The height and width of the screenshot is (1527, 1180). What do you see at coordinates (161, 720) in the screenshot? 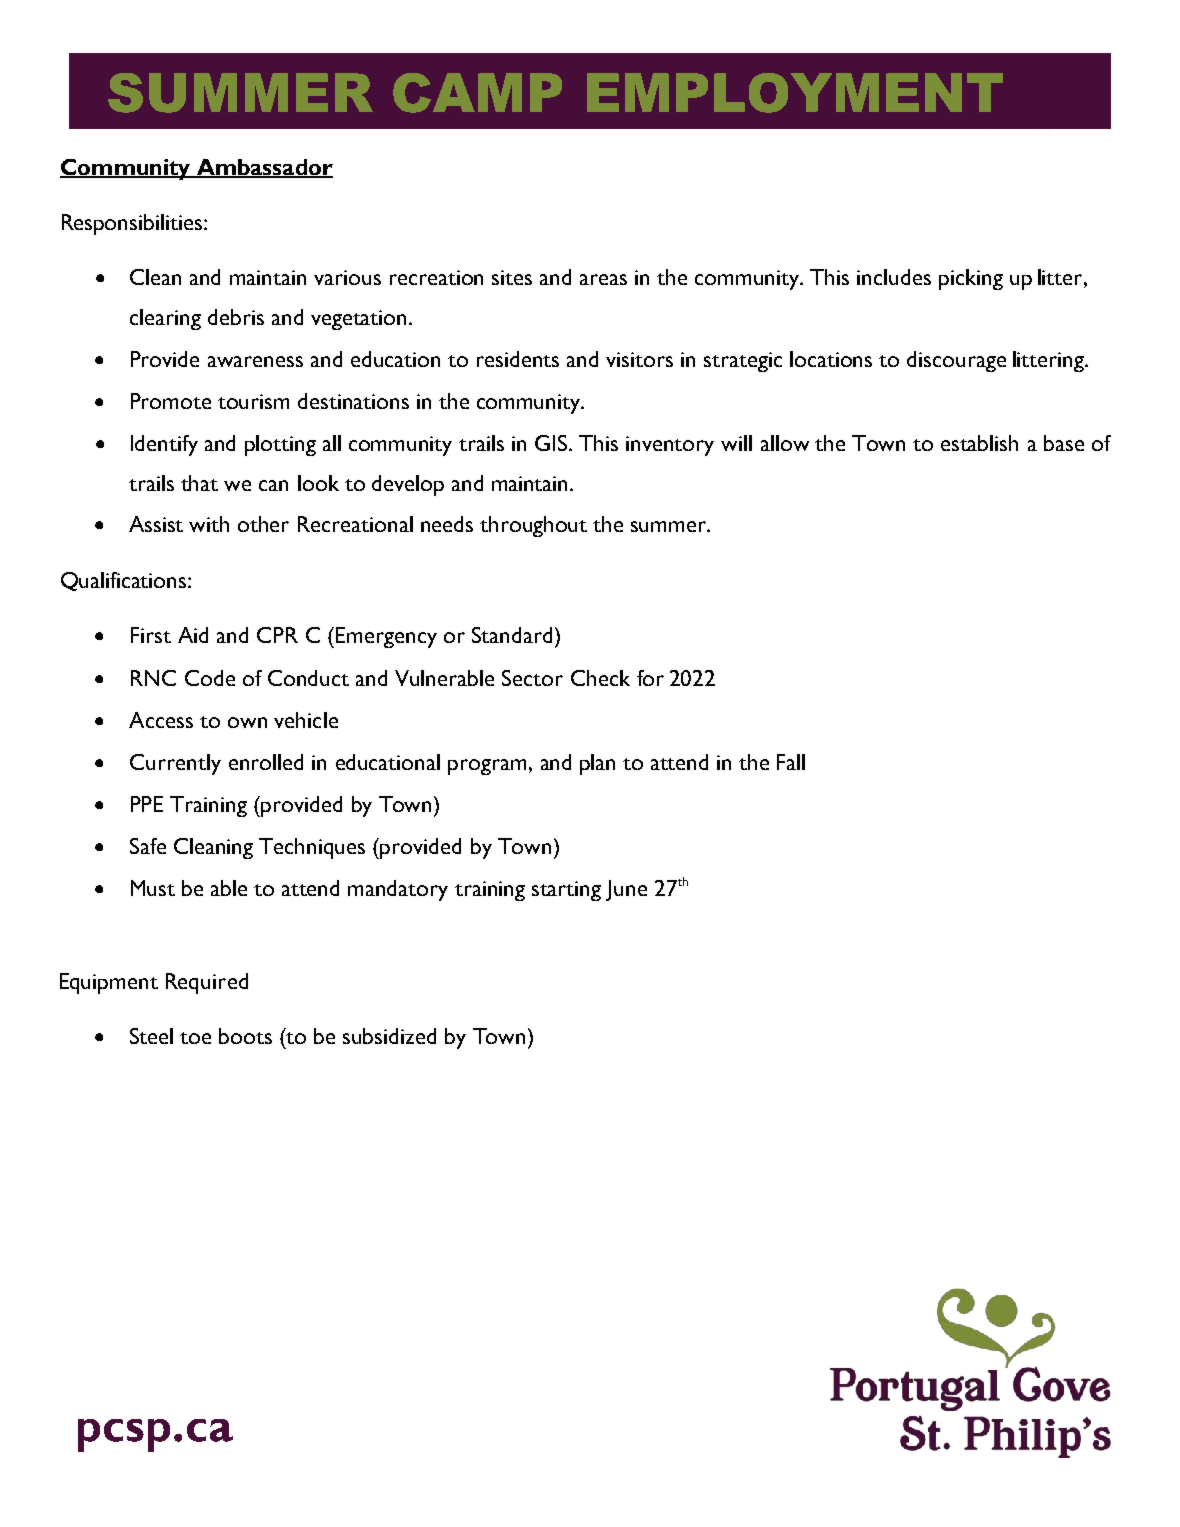
I see `Access` at bounding box center [161, 720].
